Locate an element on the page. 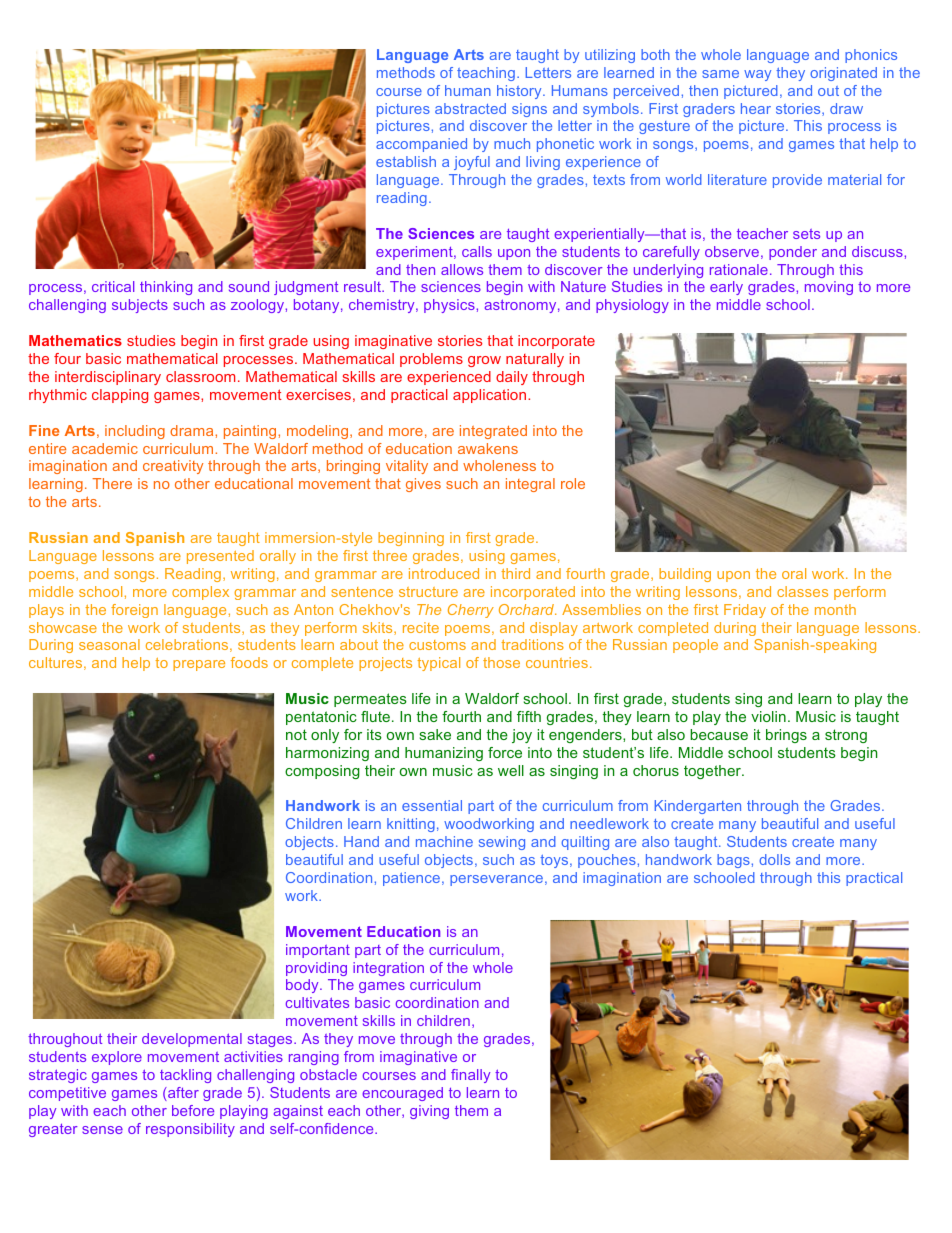  force is located at coordinates (505, 752).
